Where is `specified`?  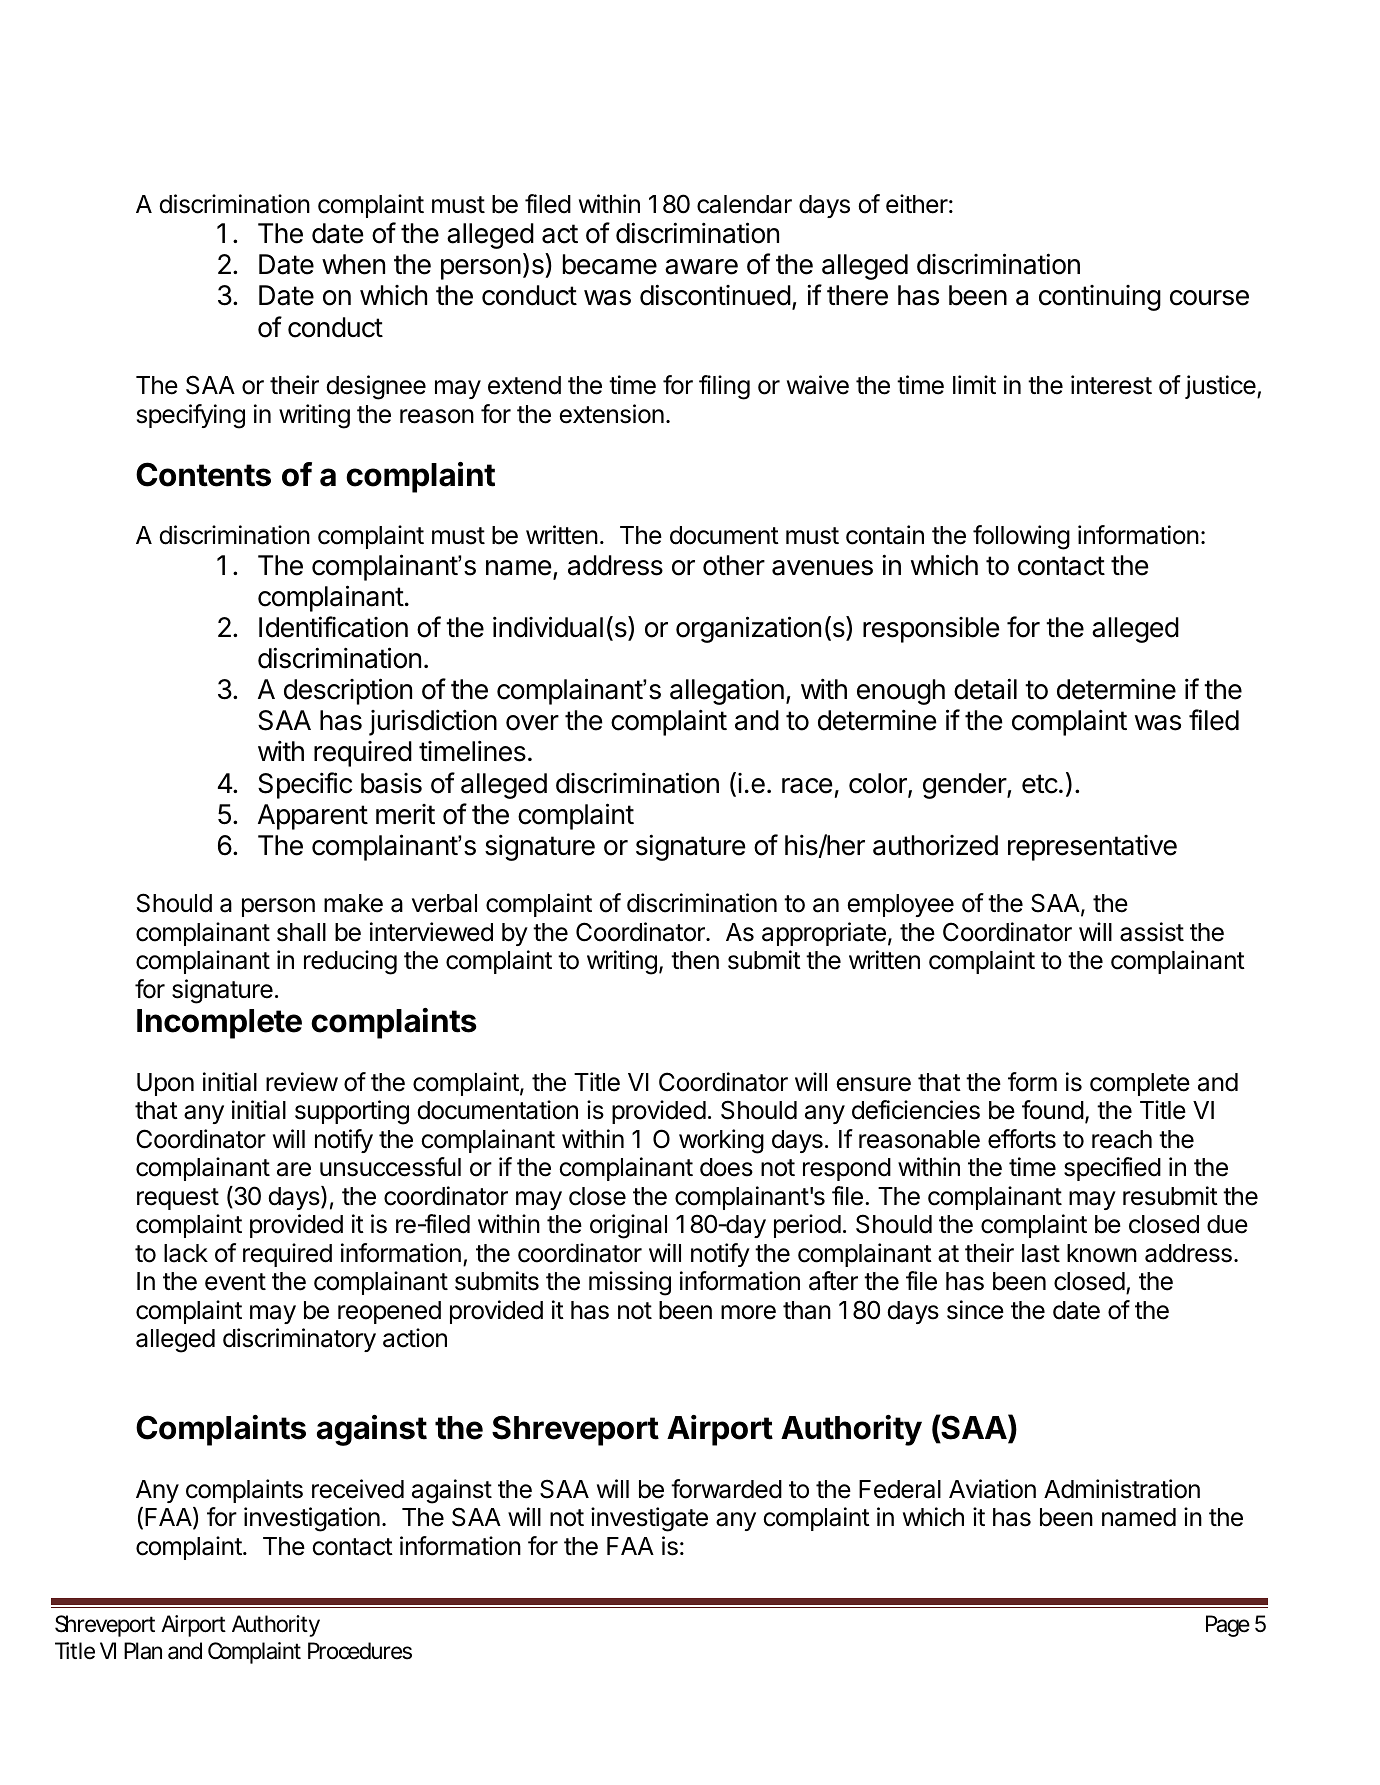
specified is located at coordinates (1112, 1169).
